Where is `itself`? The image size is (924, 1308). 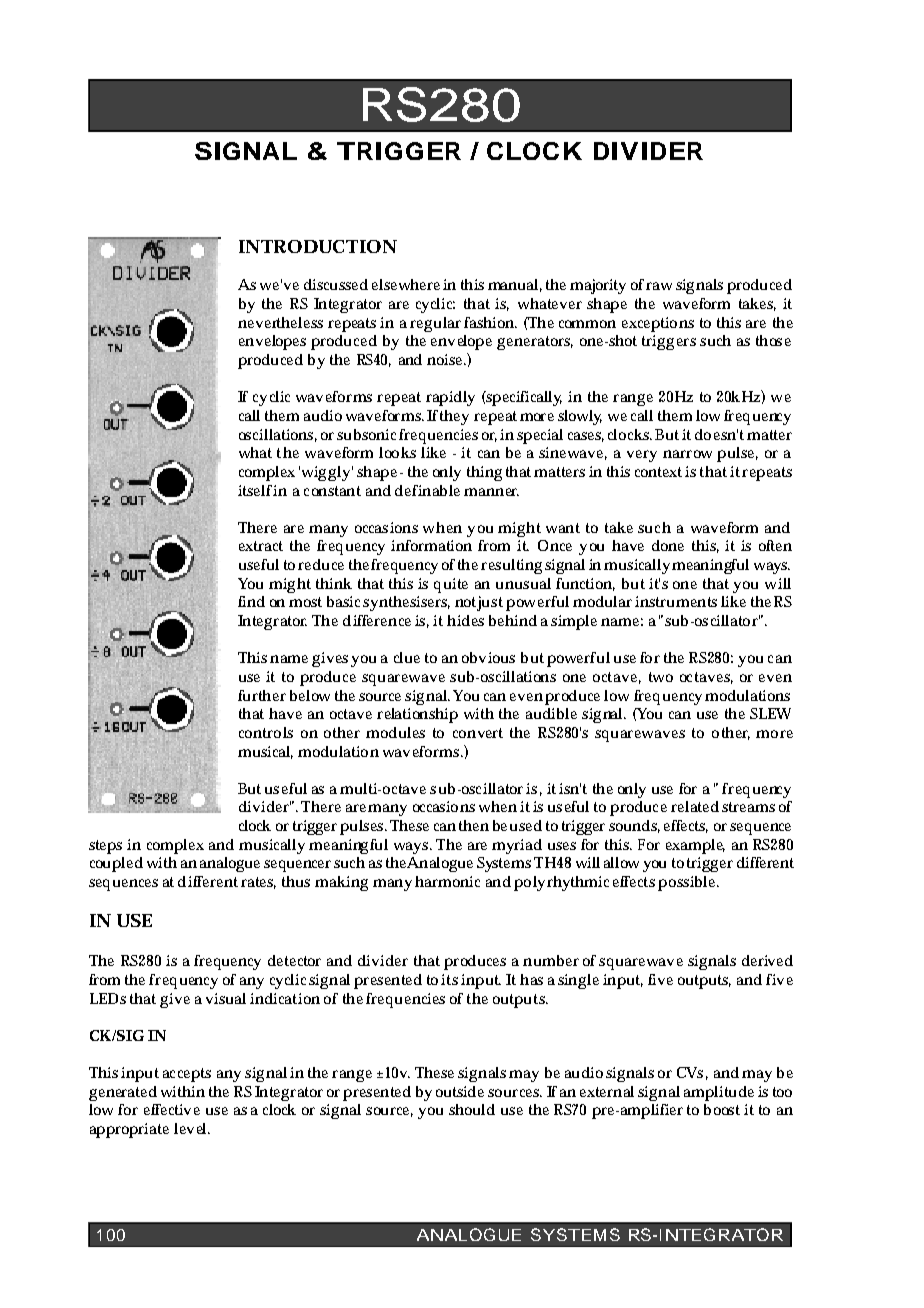 itself is located at coordinates (256, 490).
